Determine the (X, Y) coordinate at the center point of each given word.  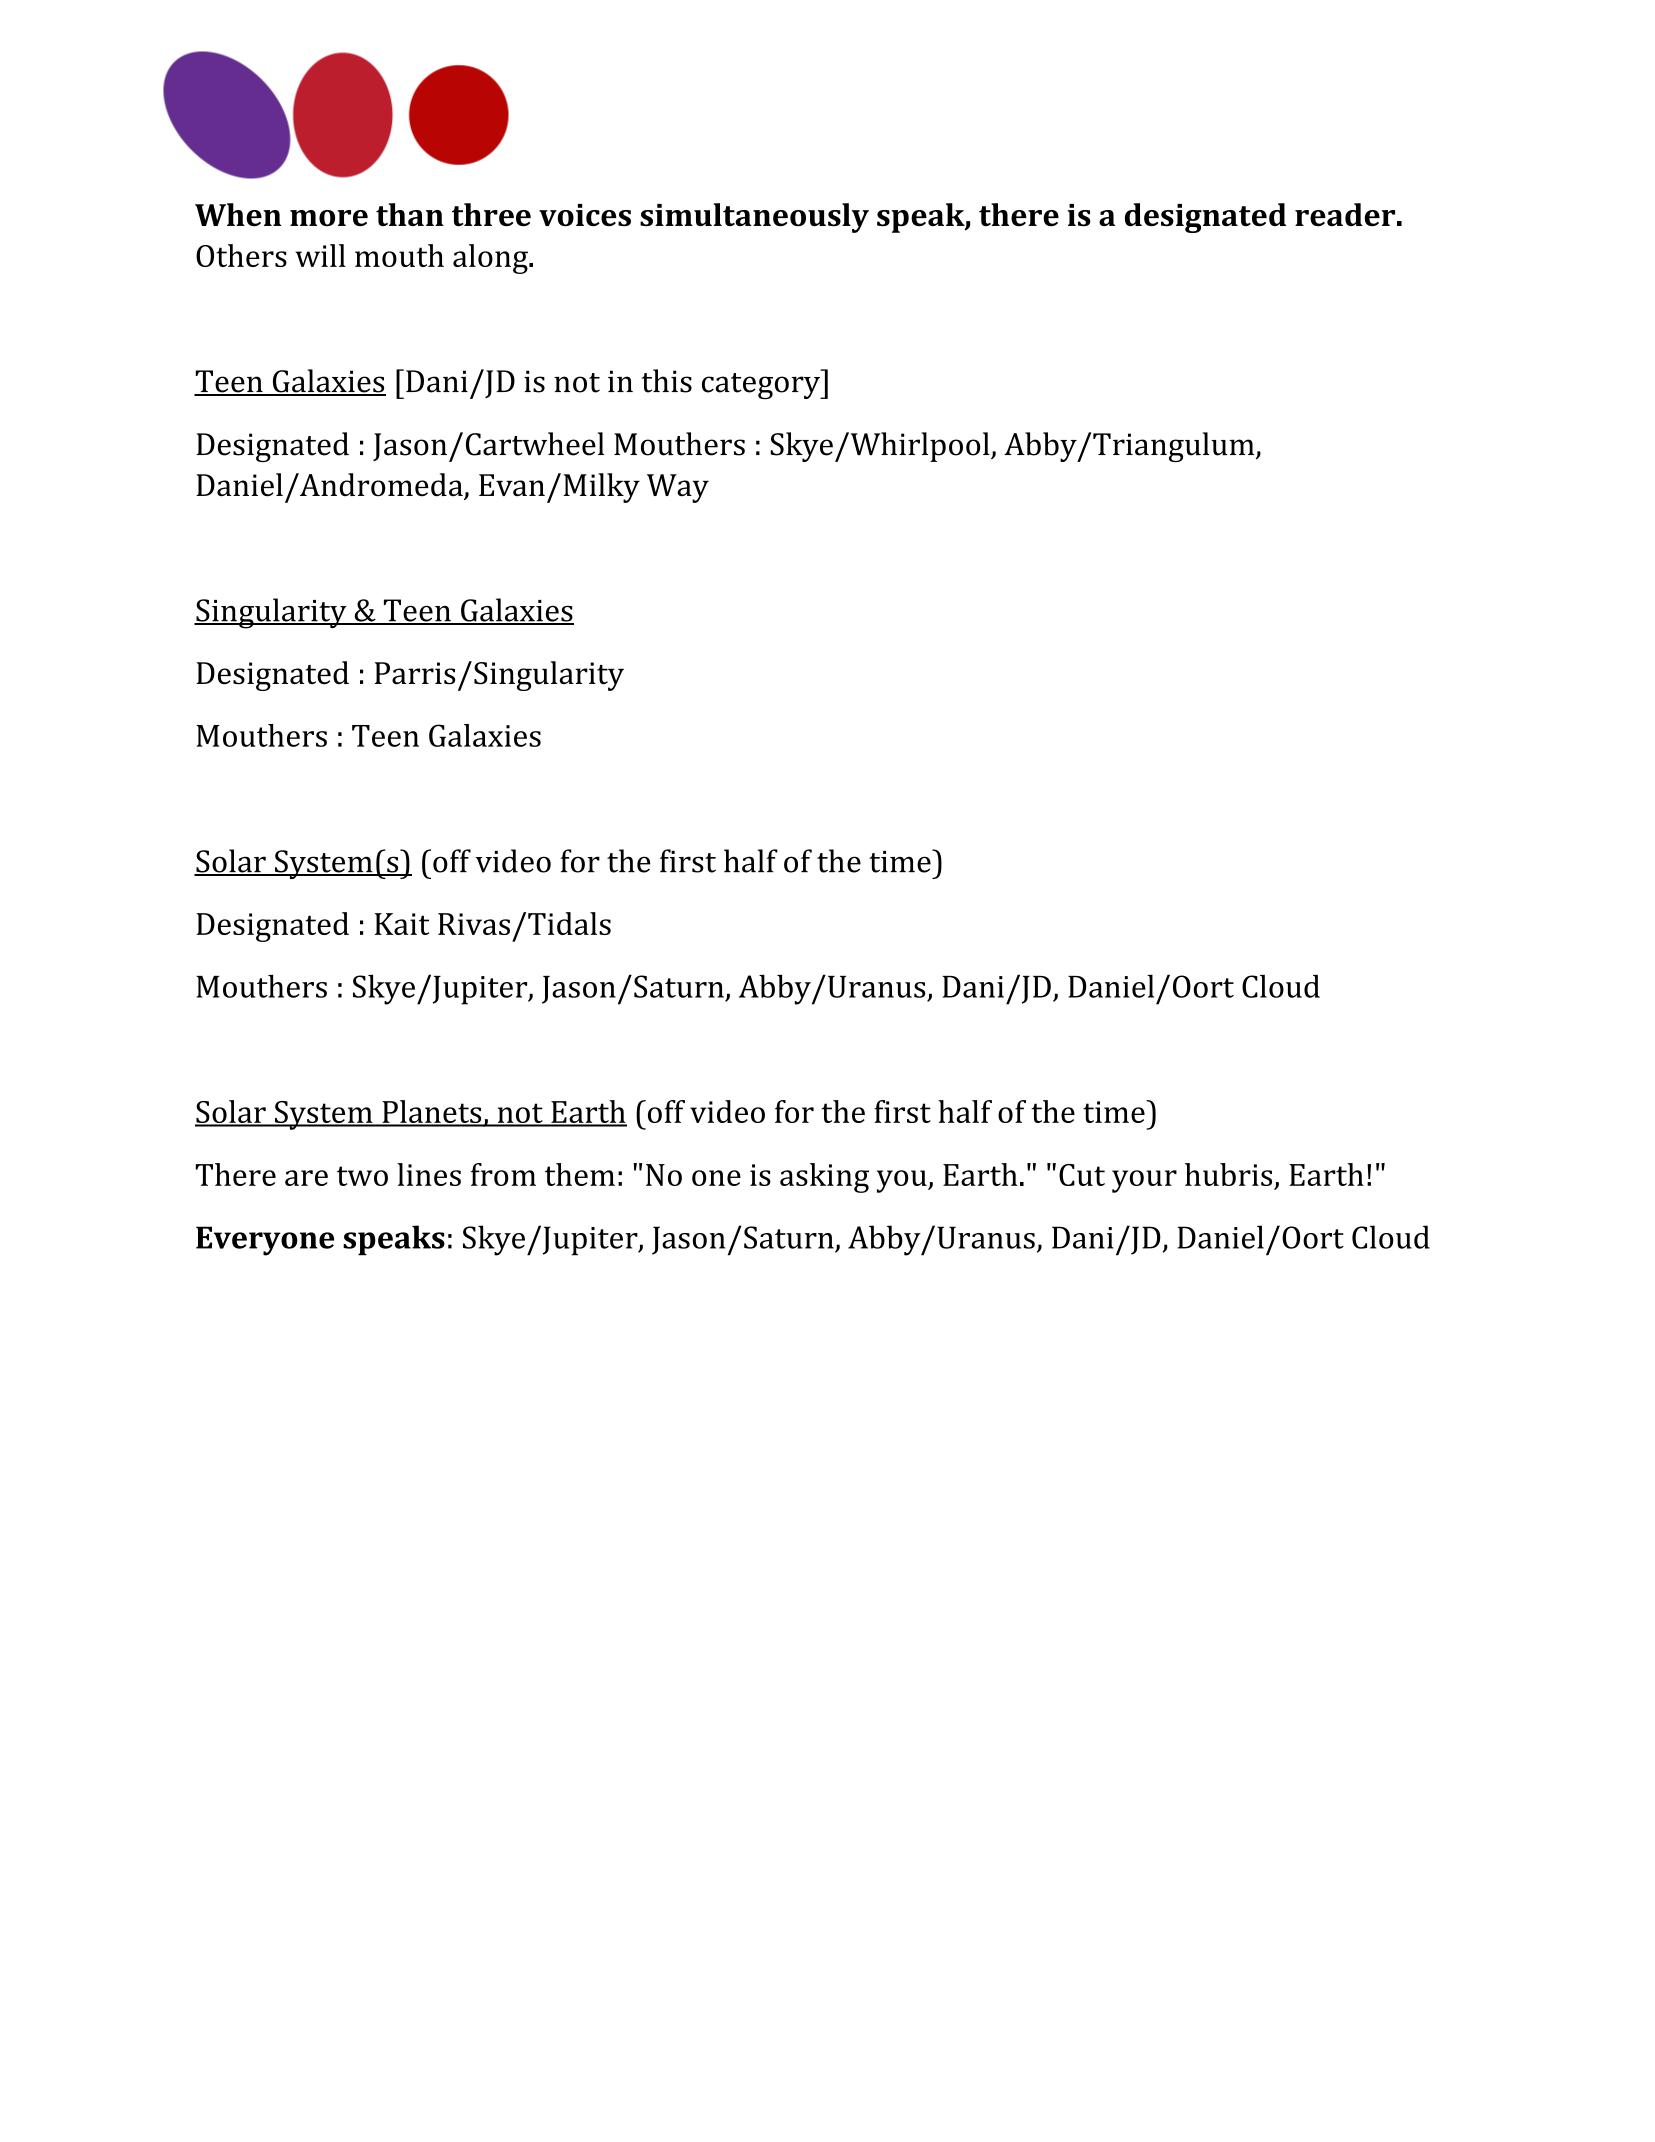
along (491, 259)
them (580, 1174)
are (306, 1178)
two (362, 1176)
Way (678, 488)
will (320, 255)
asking (824, 1178)
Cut (1082, 1175)
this (667, 381)
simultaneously (754, 218)
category (762, 386)
